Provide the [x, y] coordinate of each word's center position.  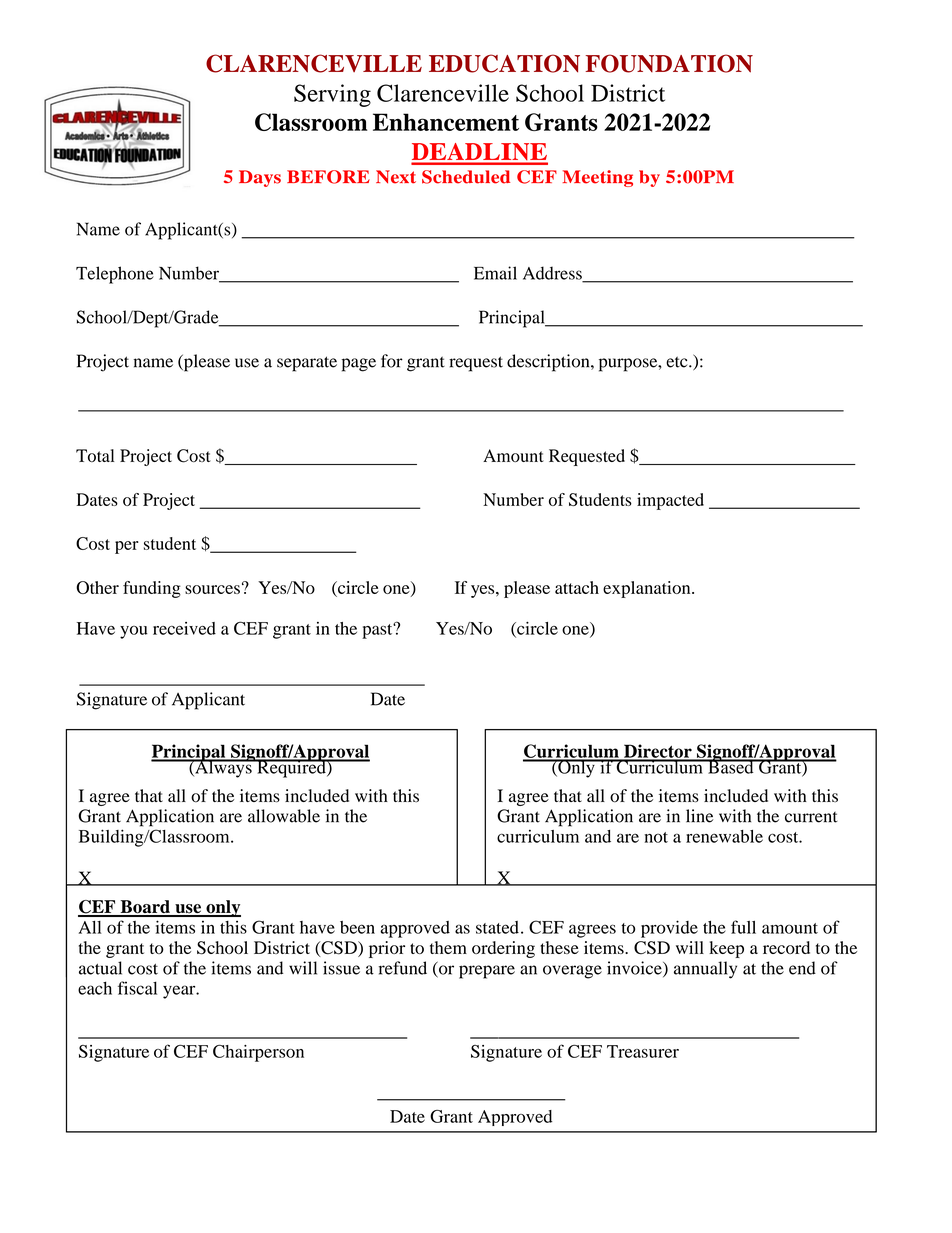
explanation [648, 589]
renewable [724, 836]
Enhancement [446, 122]
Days [260, 178]
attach [577, 587]
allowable [284, 816]
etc [678, 362]
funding [152, 589]
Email [495, 273]
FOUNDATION [669, 63]
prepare [487, 972]
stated [497, 927]
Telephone [115, 275]
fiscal [137, 988]
